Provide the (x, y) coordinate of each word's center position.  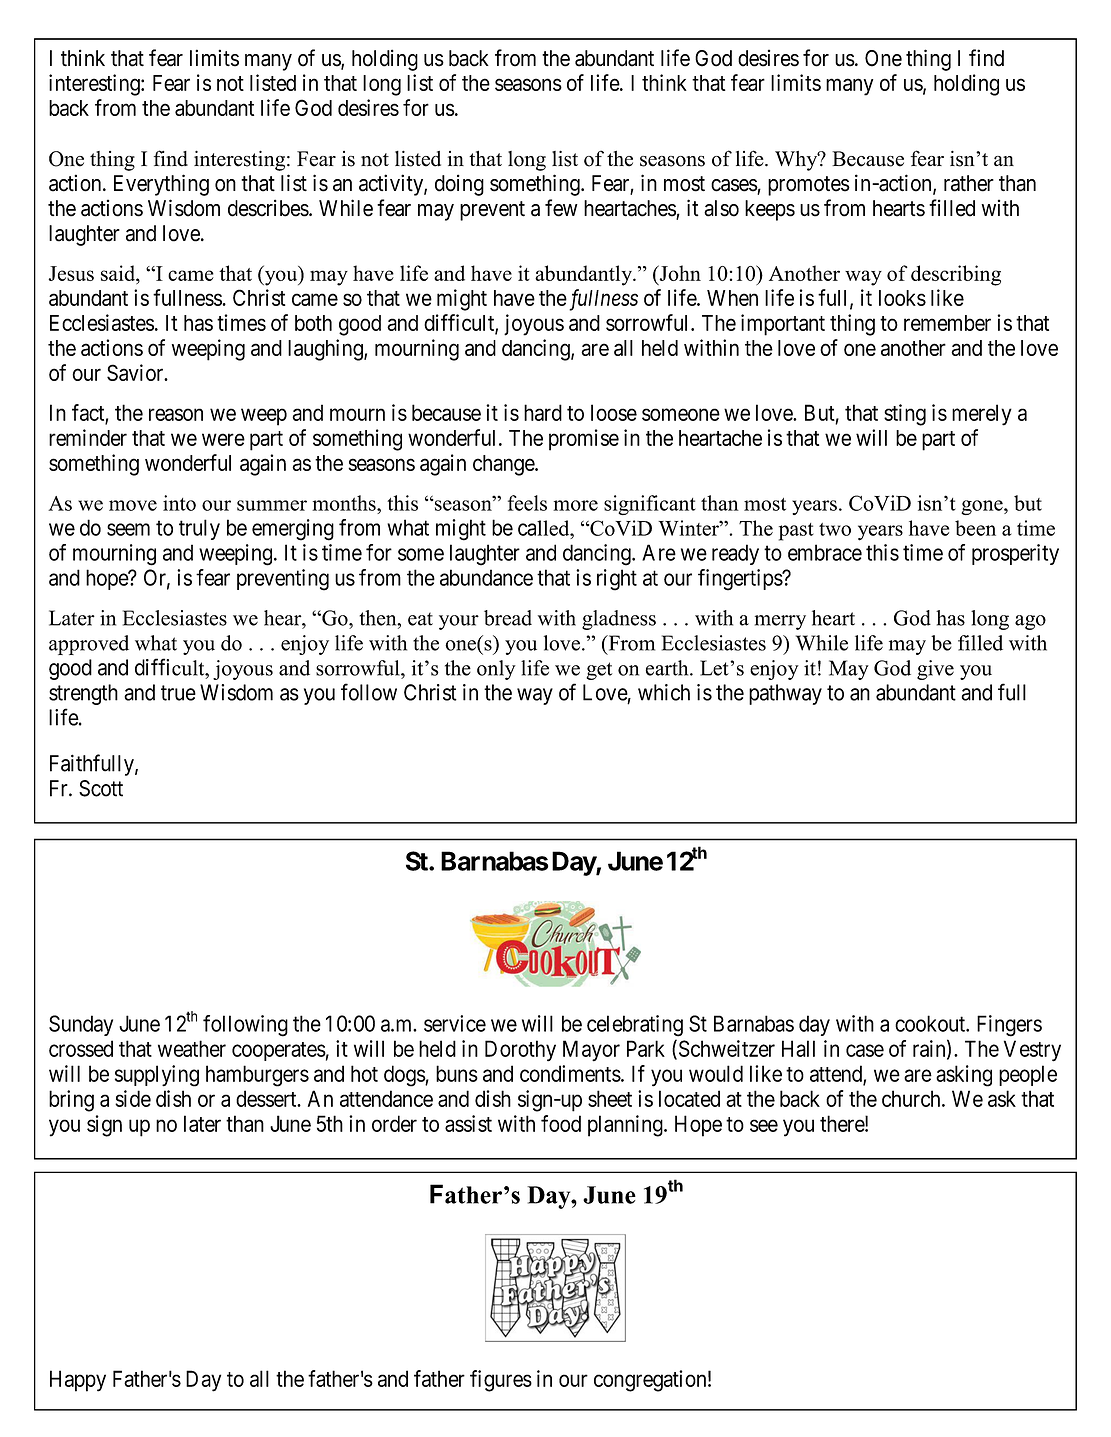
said (119, 273)
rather (969, 183)
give (935, 670)
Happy (78, 1381)
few (561, 208)
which (664, 692)
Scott (101, 788)
